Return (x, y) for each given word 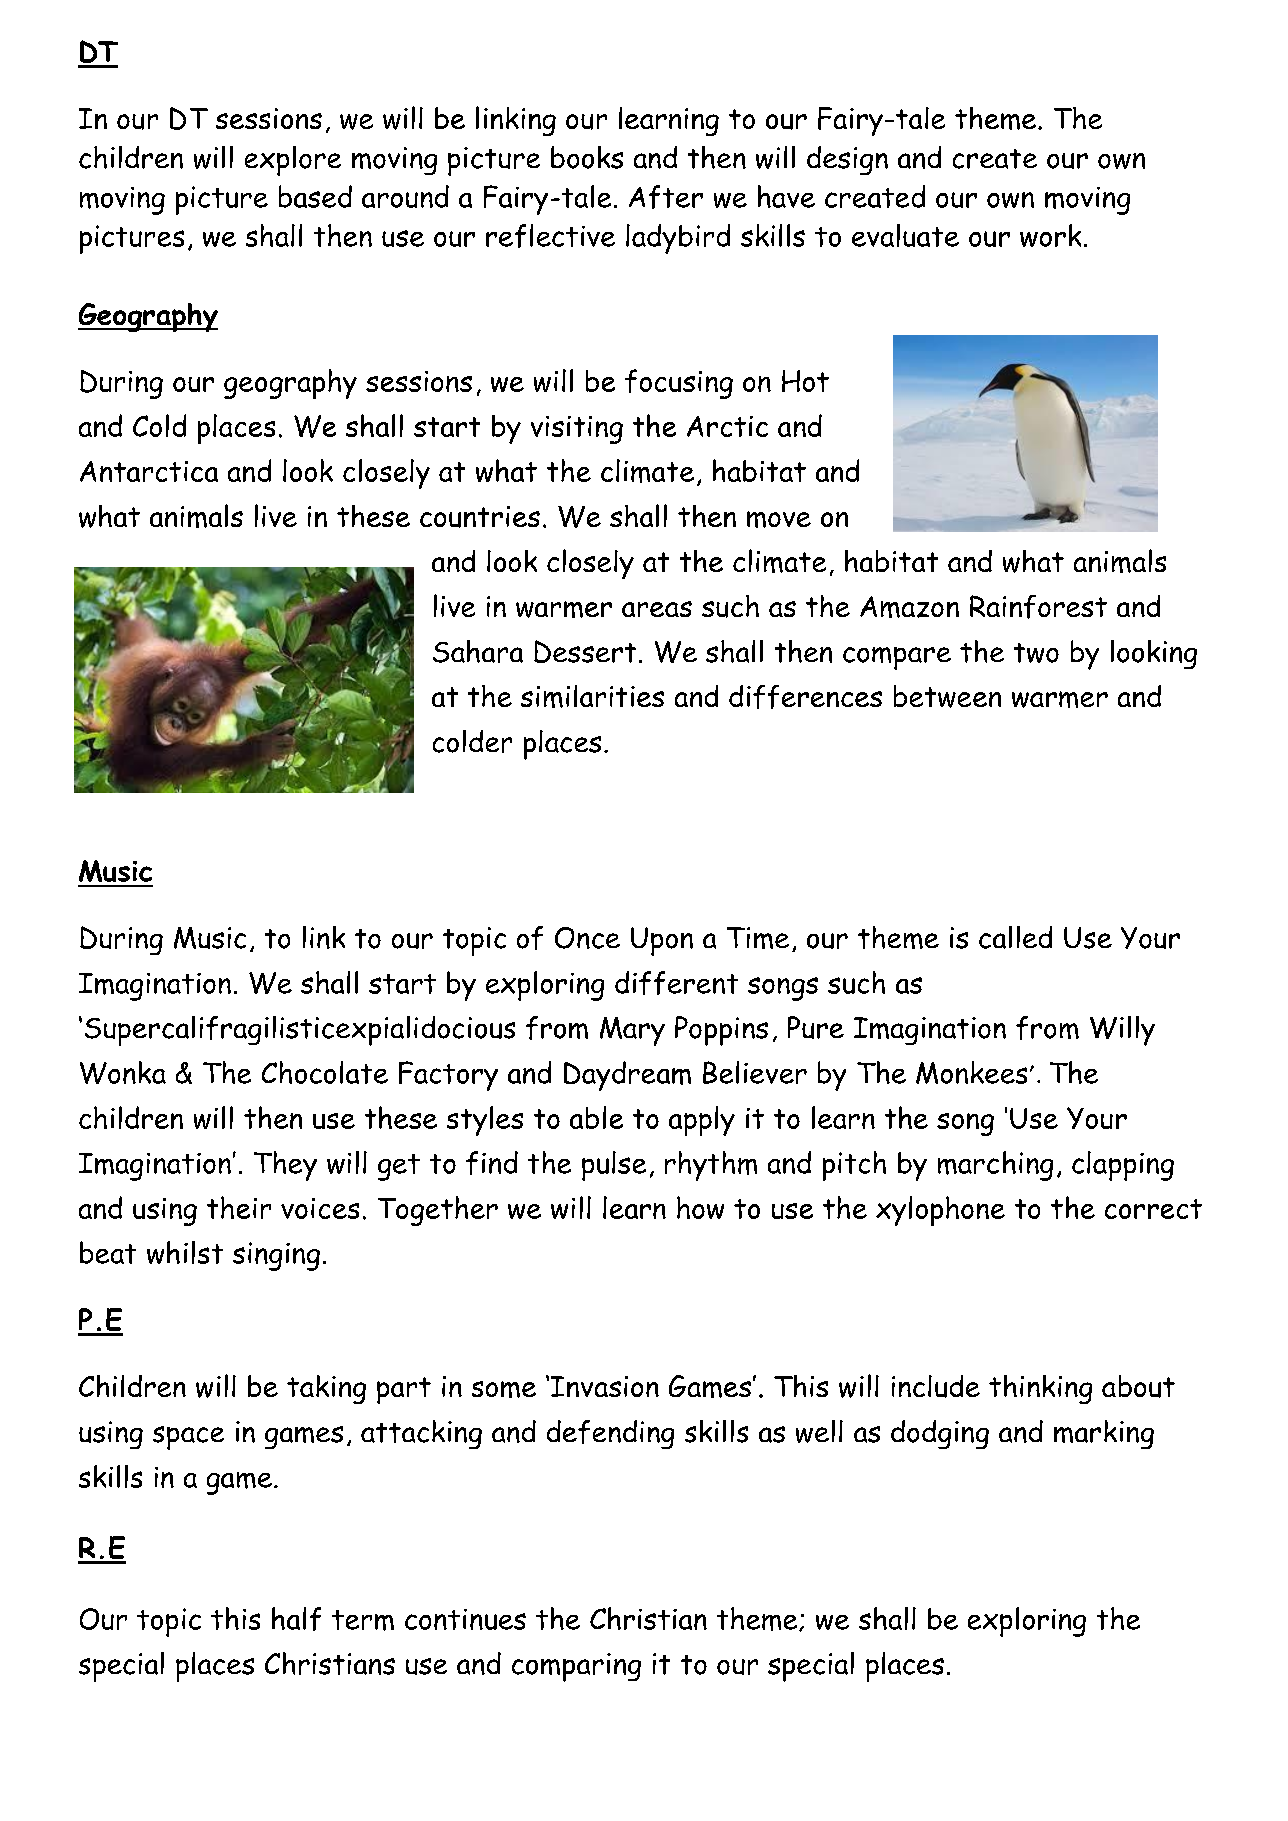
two (1036, 653)
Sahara (478, 651)
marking (1104, 1434)
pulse (614, 1166)
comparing (576, 1667)
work (1050, 235)
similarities (592, 696)
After (666, 197)
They (285, 1166)
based (315, 196)
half (296, 1619)
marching (995, 1166)
